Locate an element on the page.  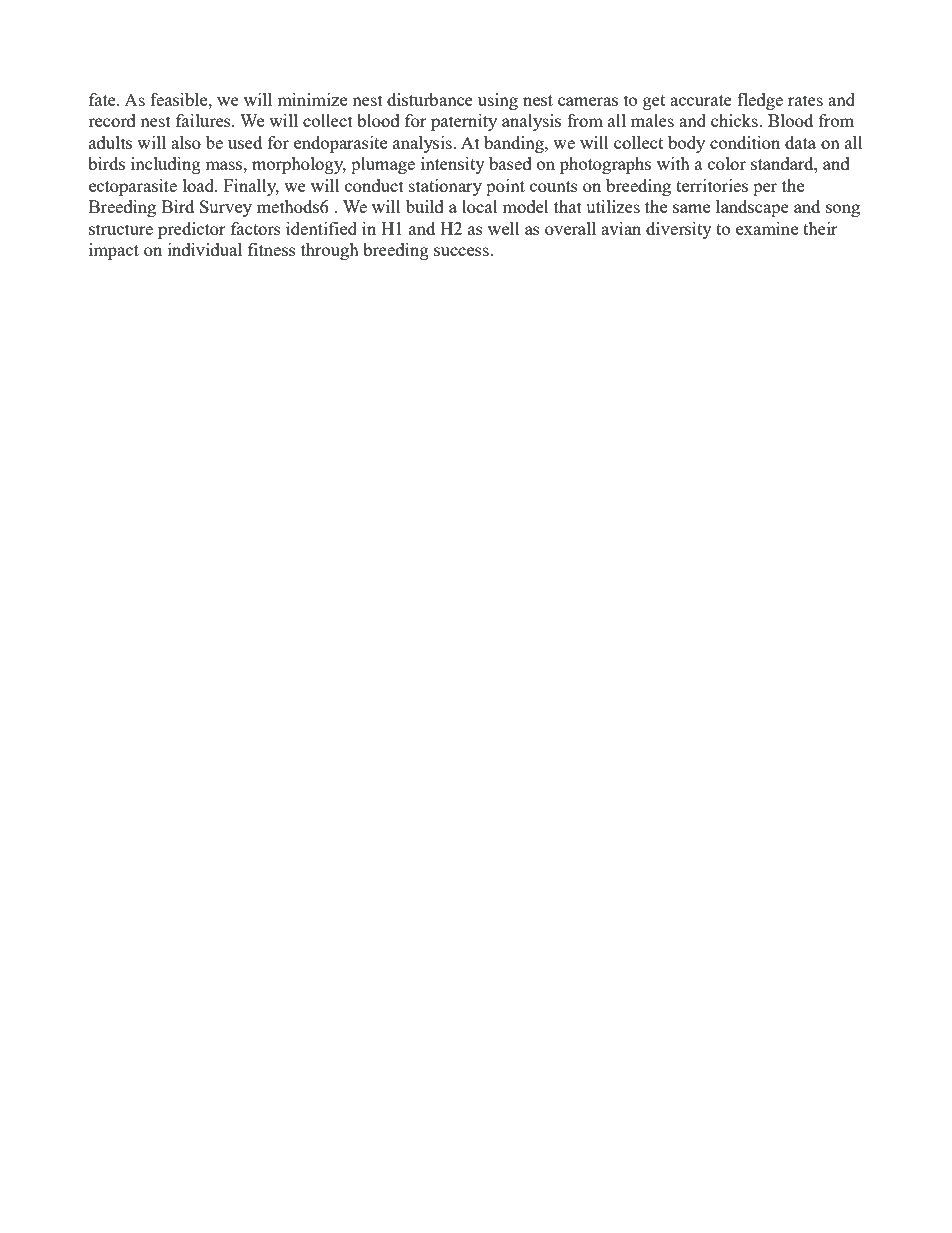
feasible is located at coordinates (180, 99).
